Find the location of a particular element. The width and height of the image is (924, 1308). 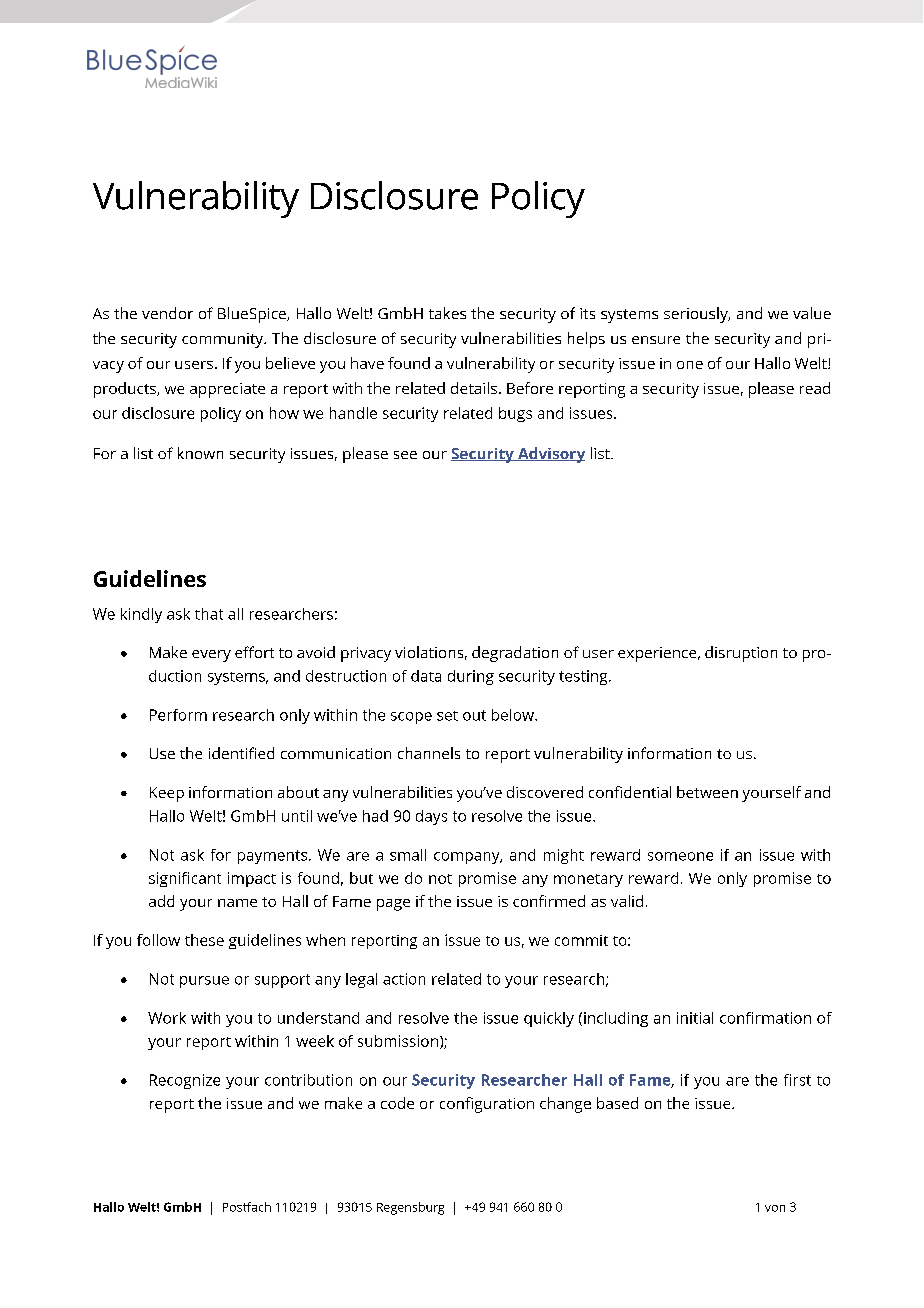

see is located at coordinates (405, 455).
